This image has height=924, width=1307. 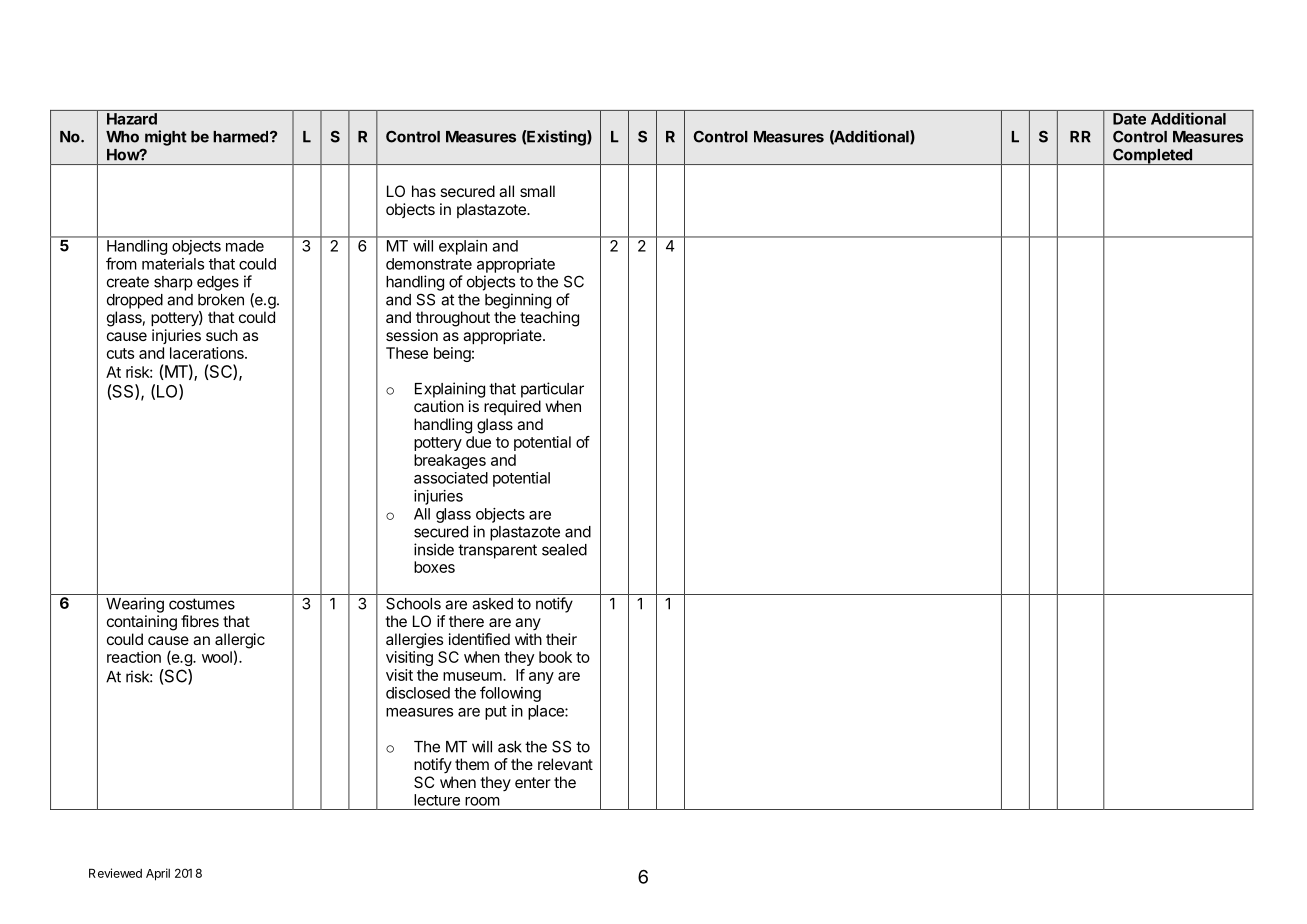 What do you see at coordinates (242, 137) in the image?
I see `harmed` at bounding box center [242, 137].
